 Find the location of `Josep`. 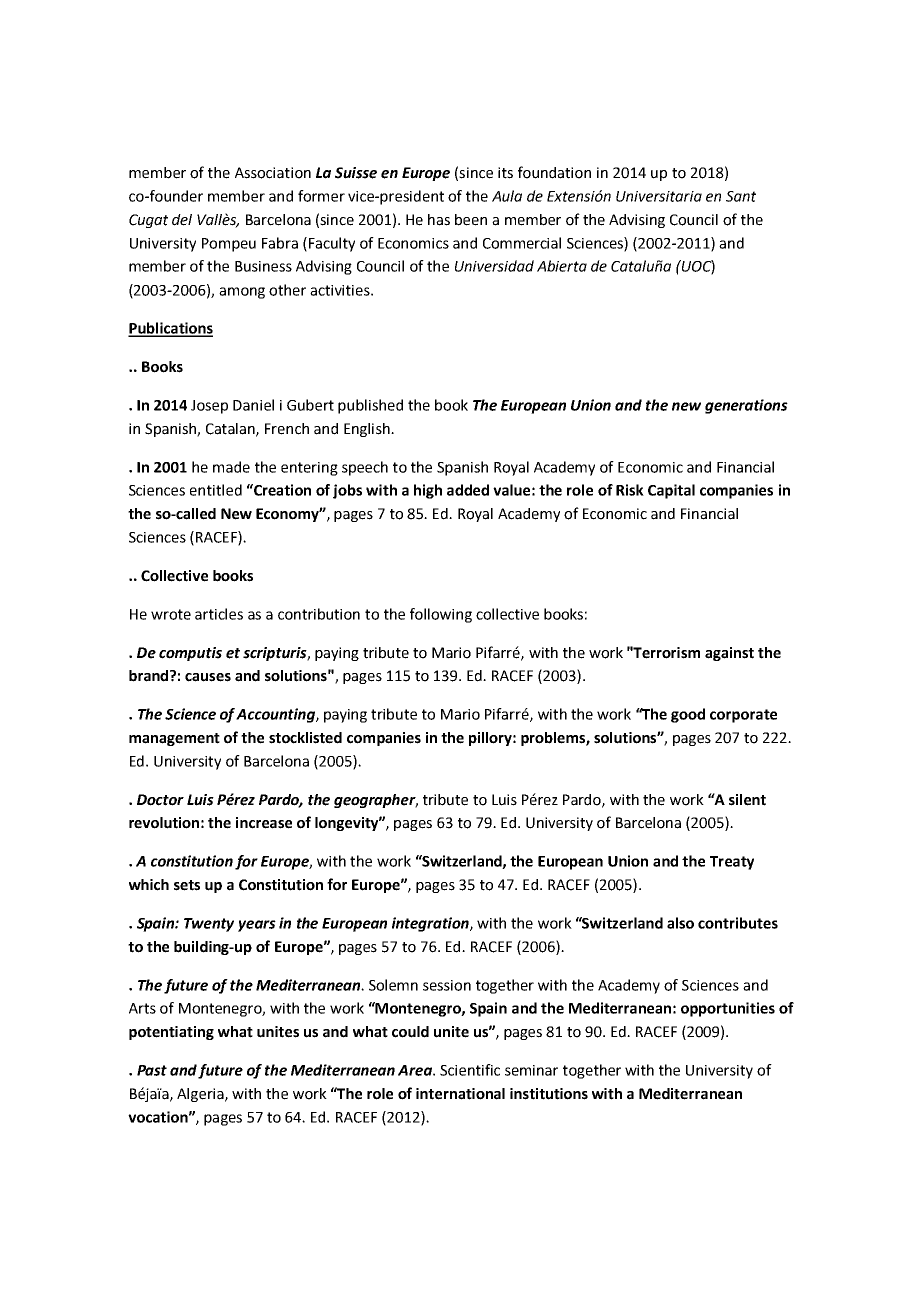

Josep is located at coordinates (209, 407).
